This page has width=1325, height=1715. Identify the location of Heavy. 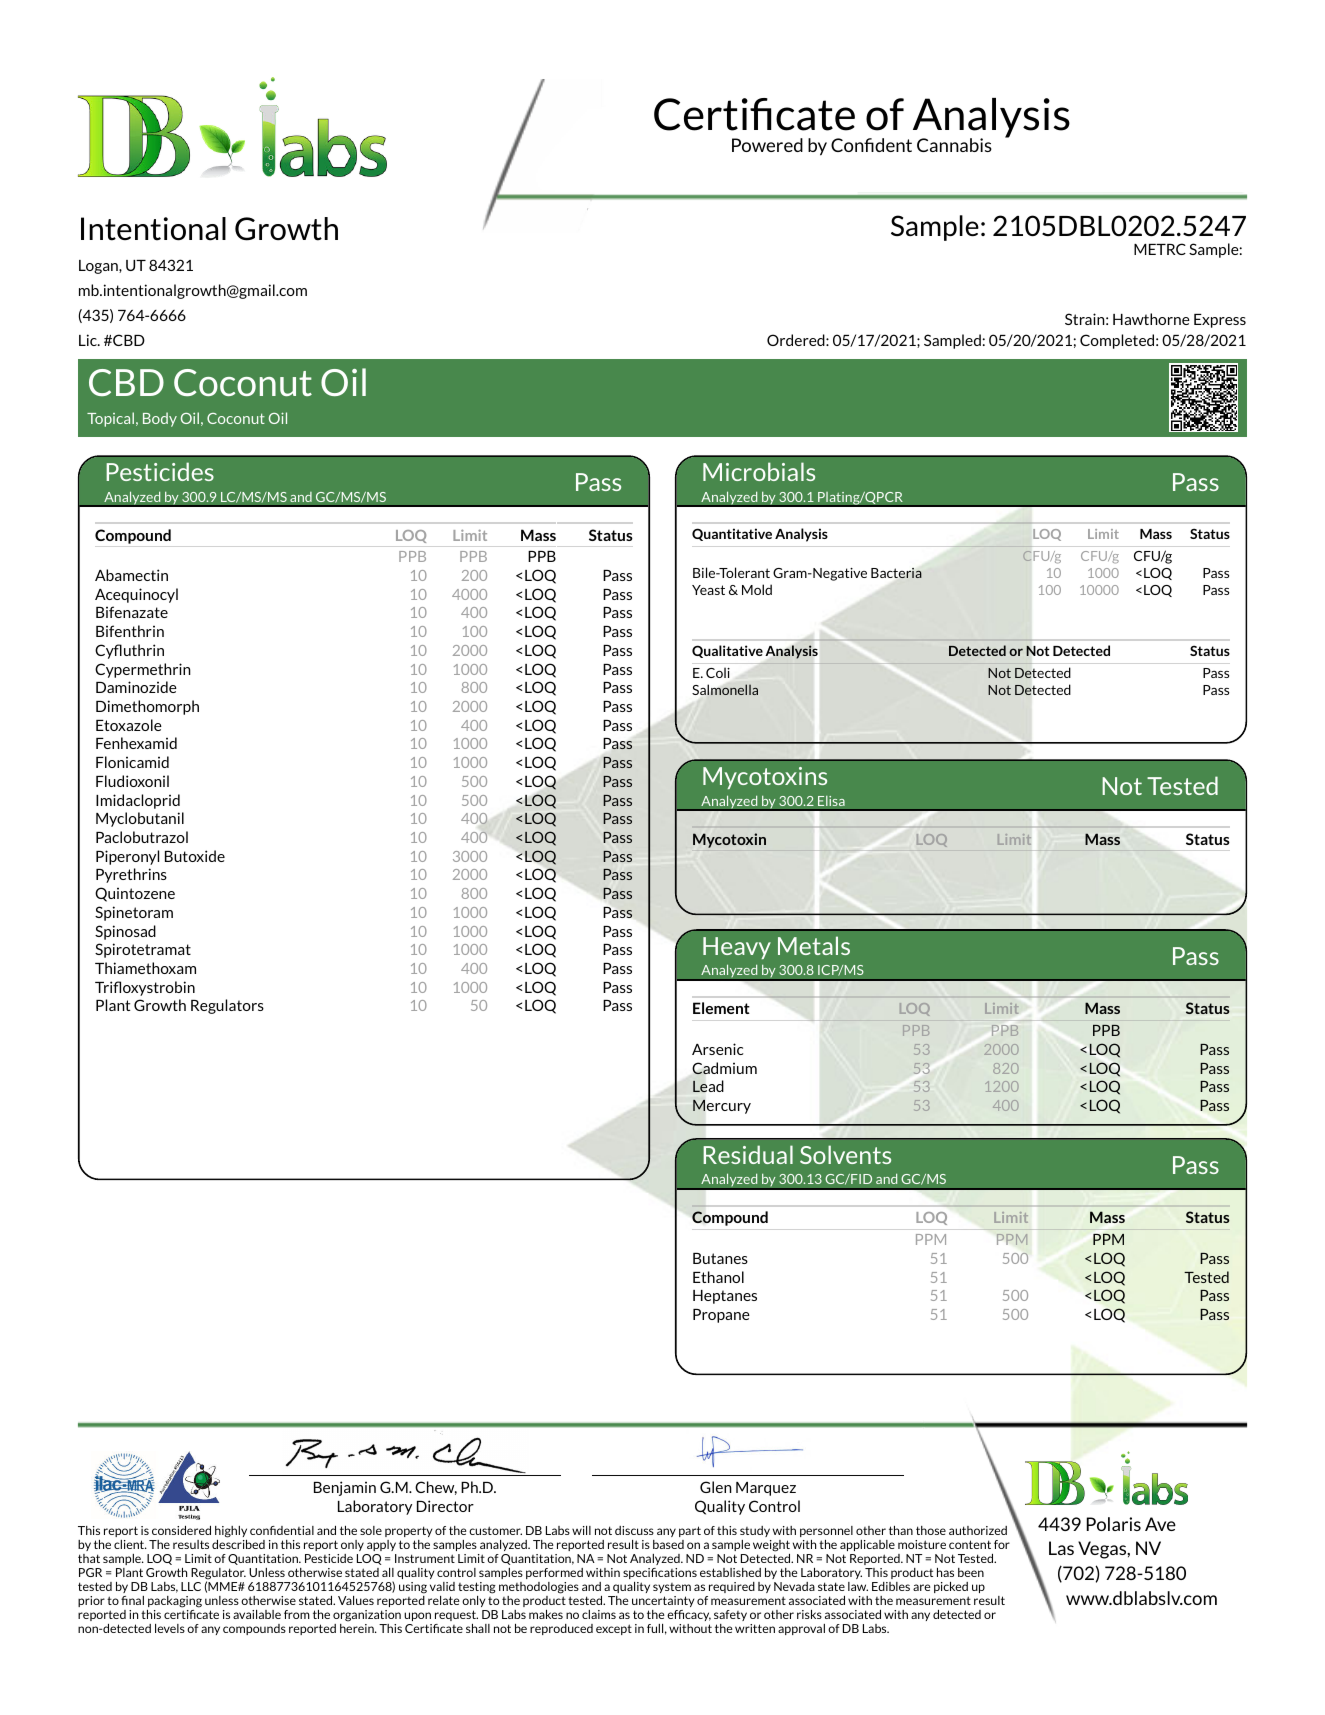
(737, 948).
